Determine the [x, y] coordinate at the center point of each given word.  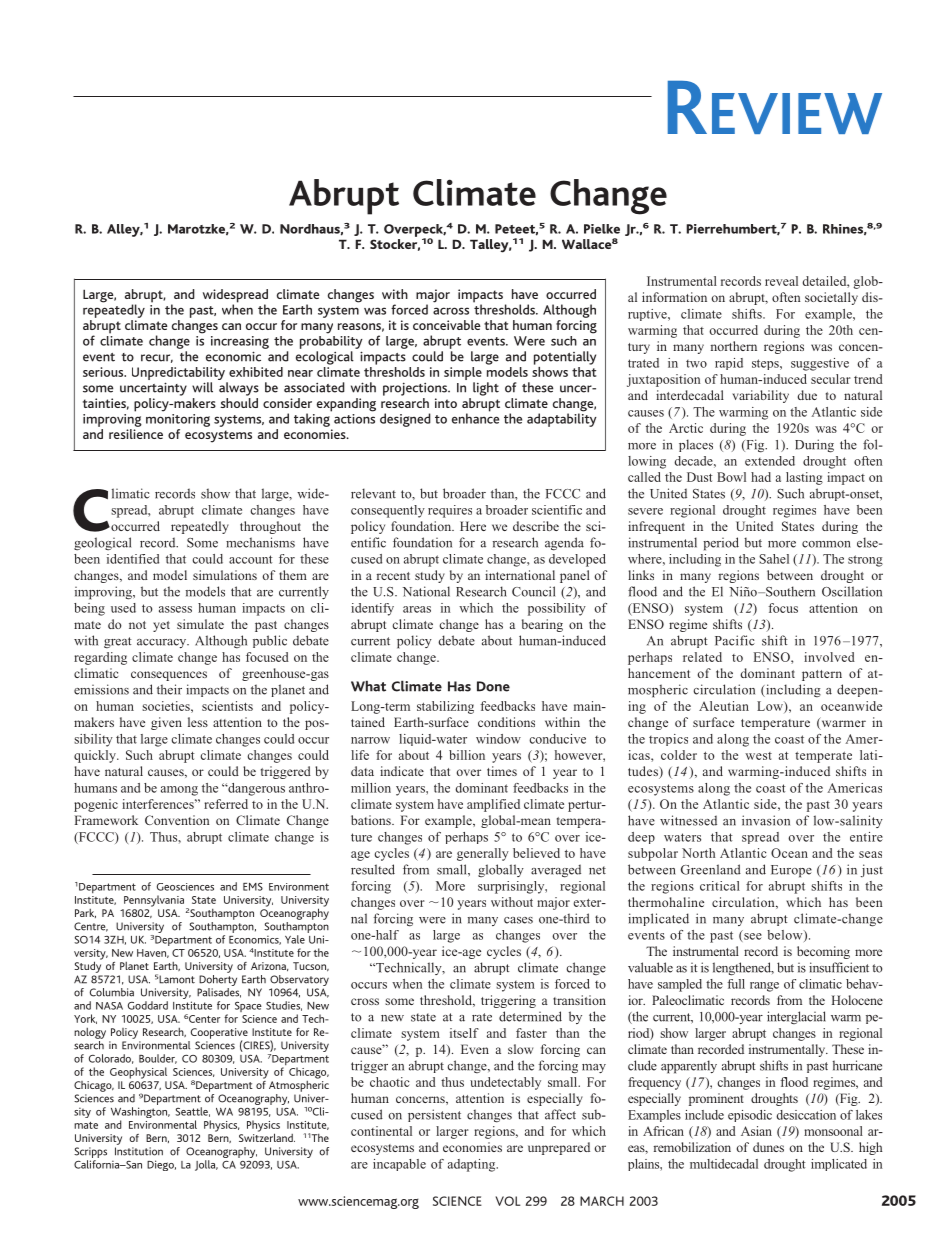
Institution [139, 1151]
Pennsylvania [155, 902]
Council [533, 591]
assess [175, 609]
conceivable [447, 325]
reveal [781, 281]
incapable [399, 1165]
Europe [791, 871]
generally [483, 854]
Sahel [774, 559]
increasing [240, 342]
